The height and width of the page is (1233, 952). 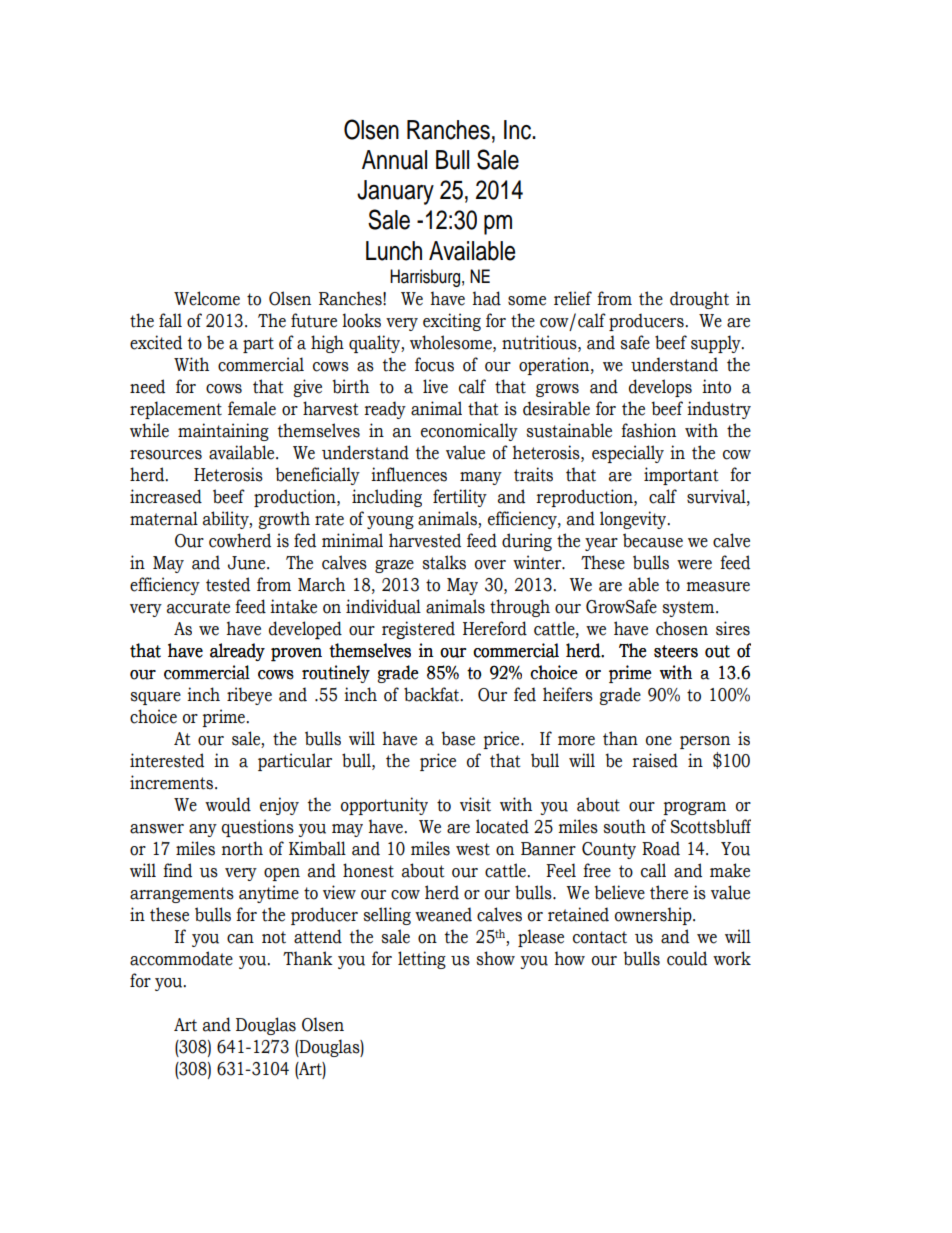 I want to click on drought, so click(x=699, y=300).
